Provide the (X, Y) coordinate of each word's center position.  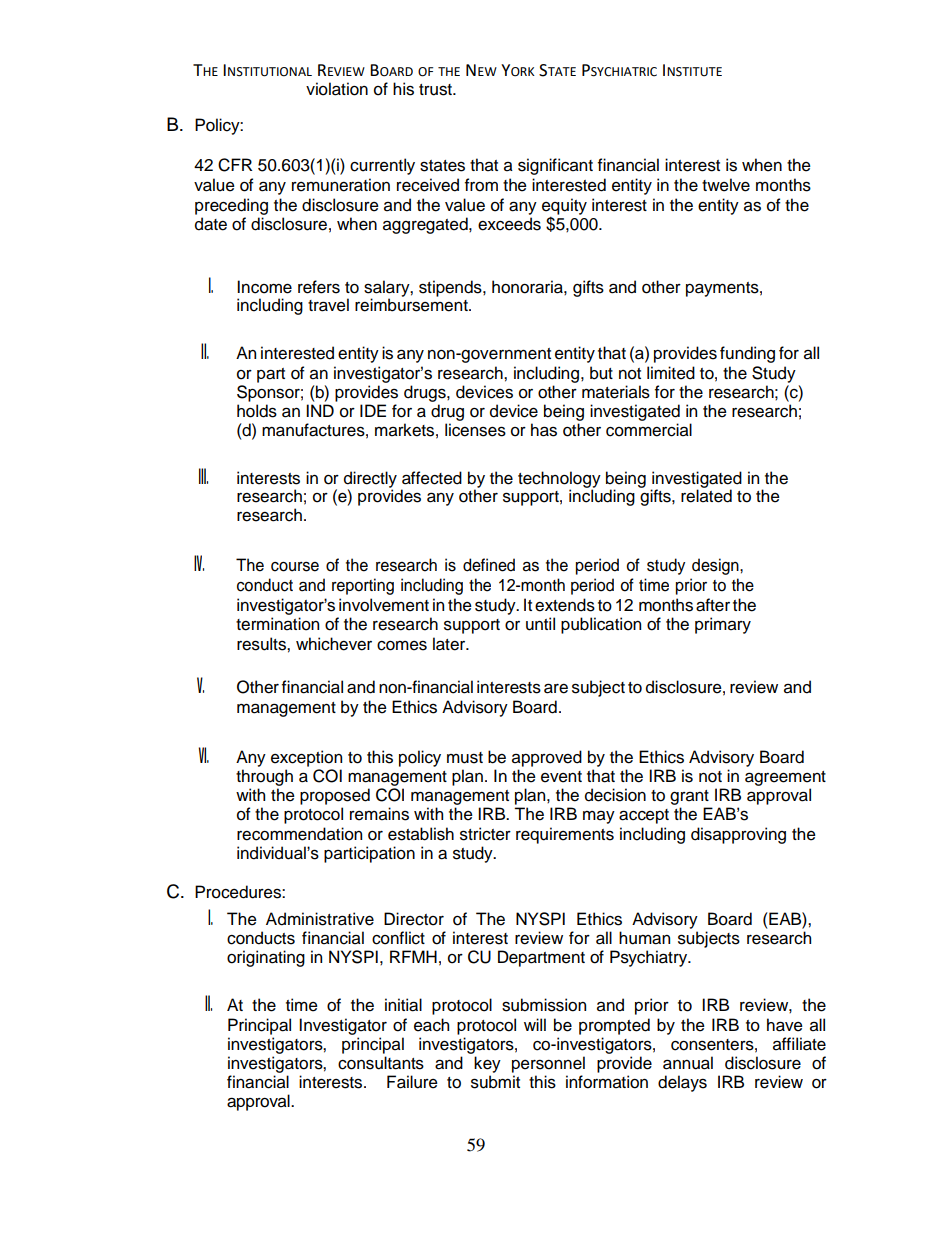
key (487, 1064)
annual (688, 1063)
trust (436, 90)
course (295, 567)
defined (489, 565)
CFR (235, 165)
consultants (381, 1063)
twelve (726, 185)
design (716, 566)
